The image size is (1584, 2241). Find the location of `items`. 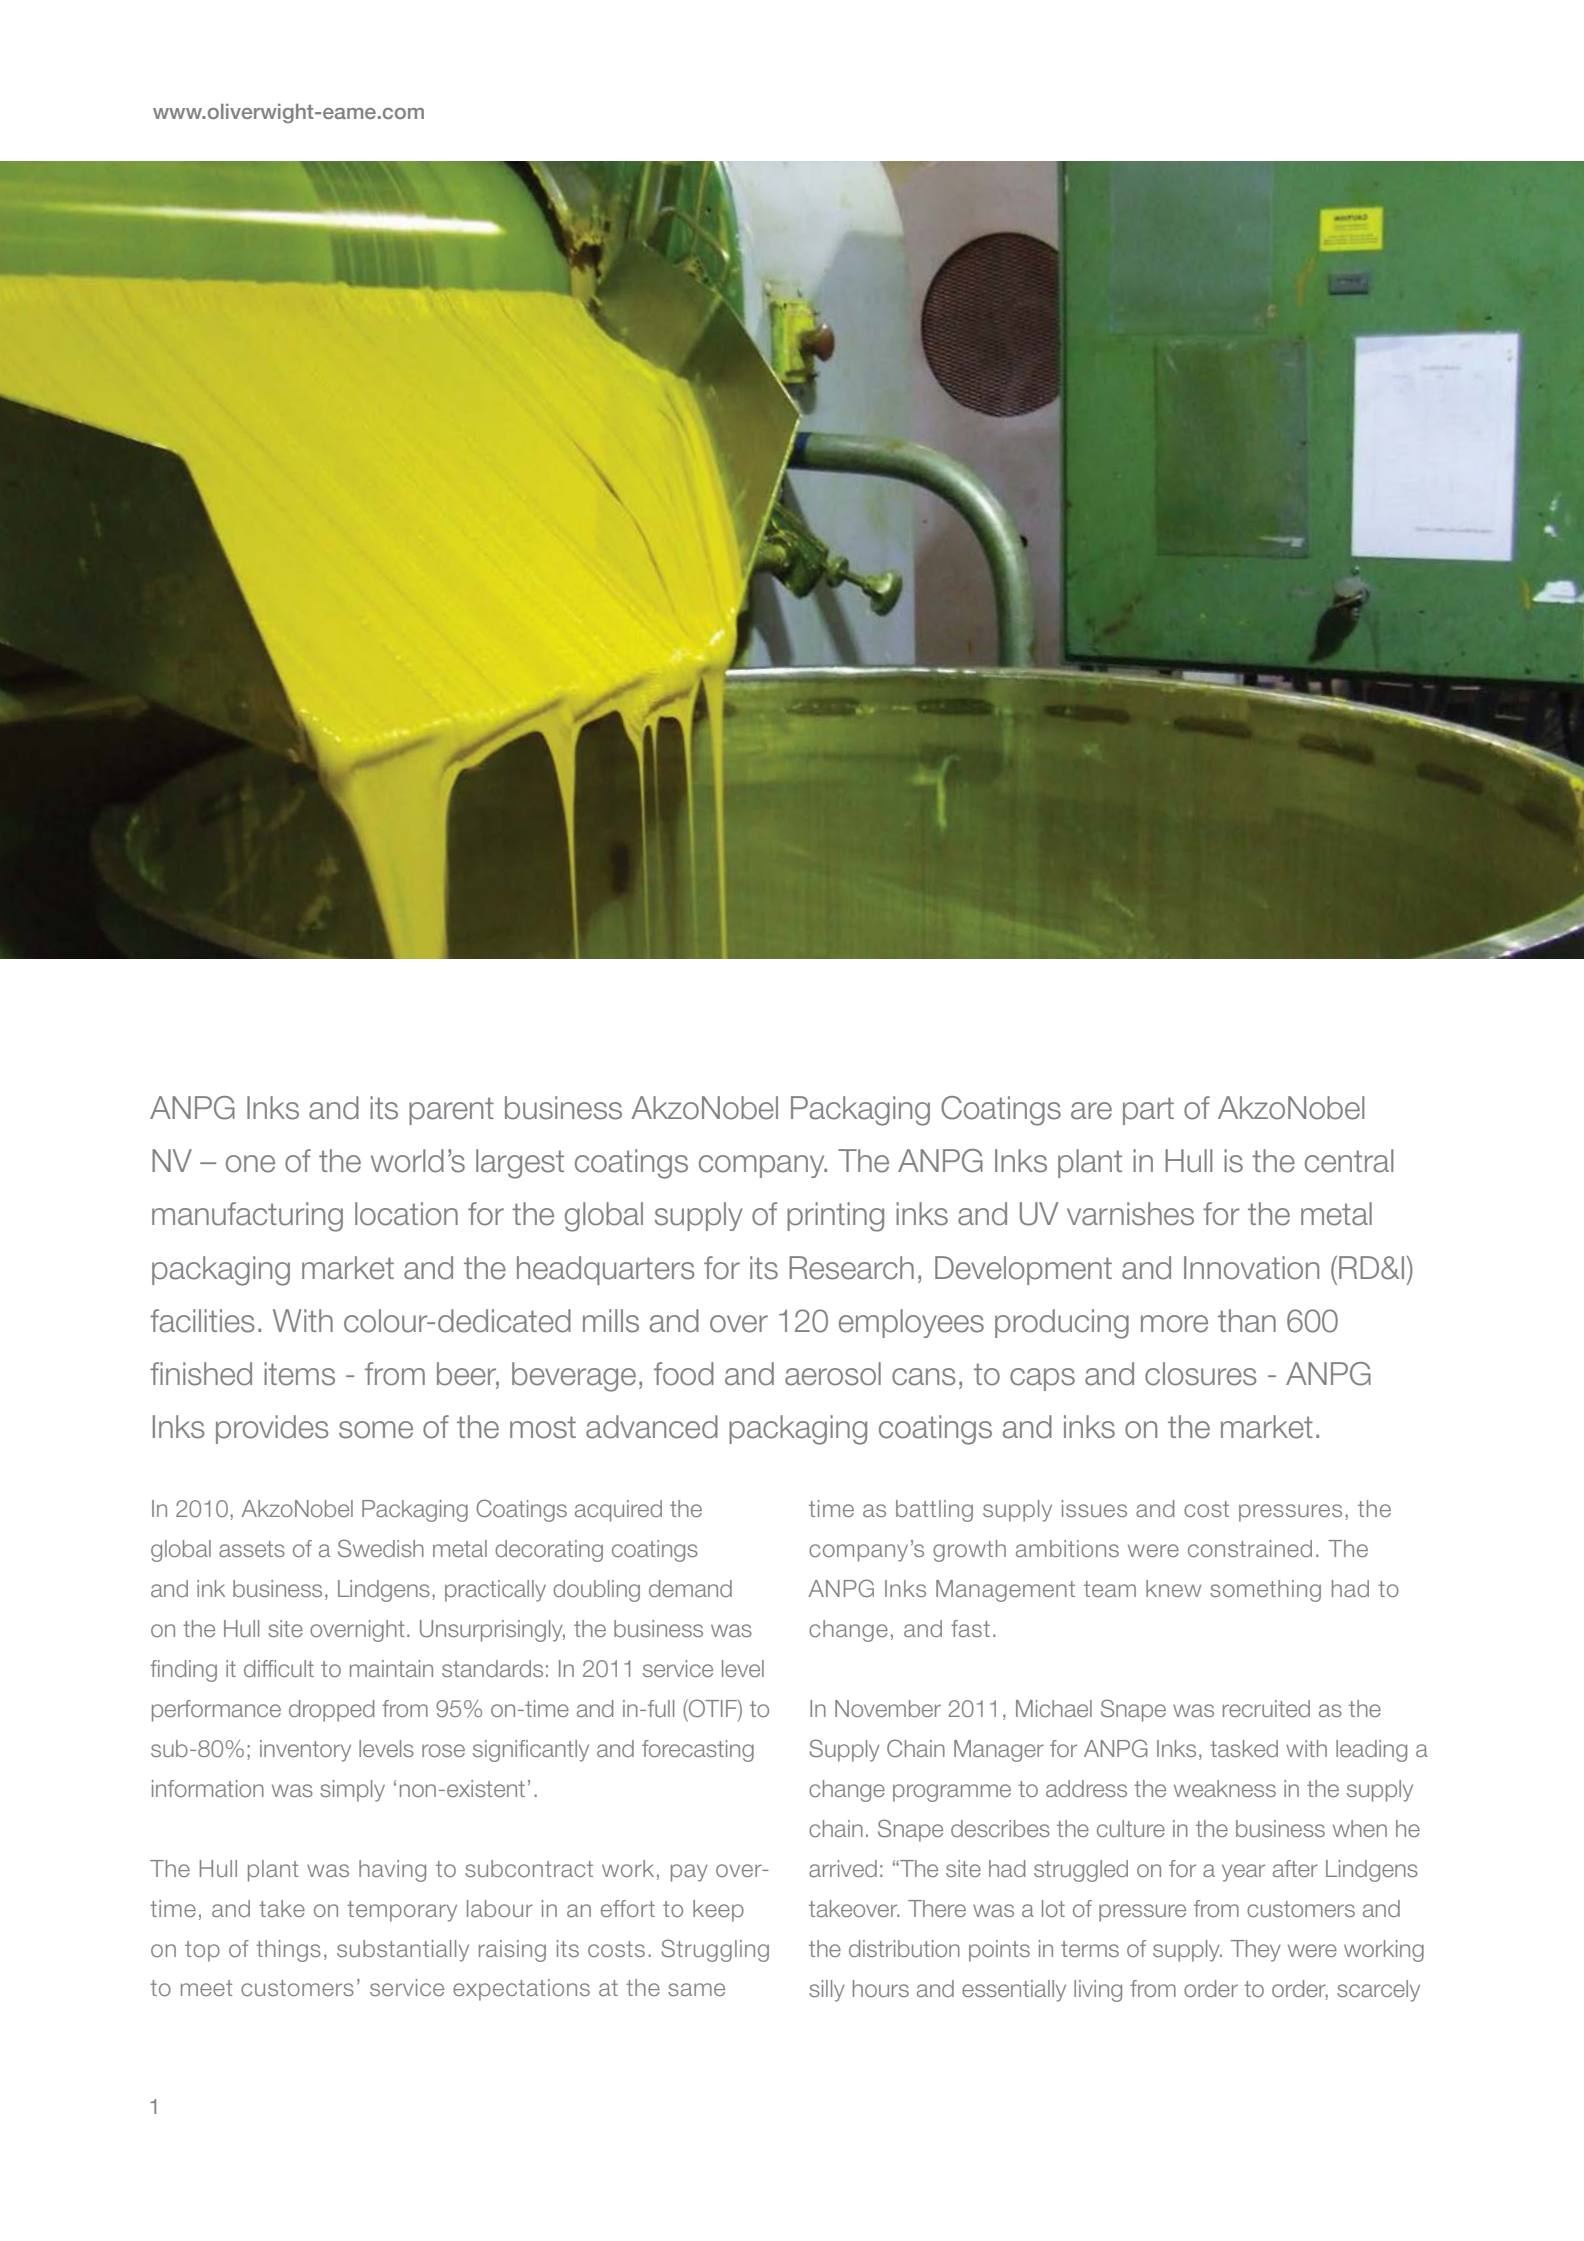

items is located at coordinates (299, 1374).
